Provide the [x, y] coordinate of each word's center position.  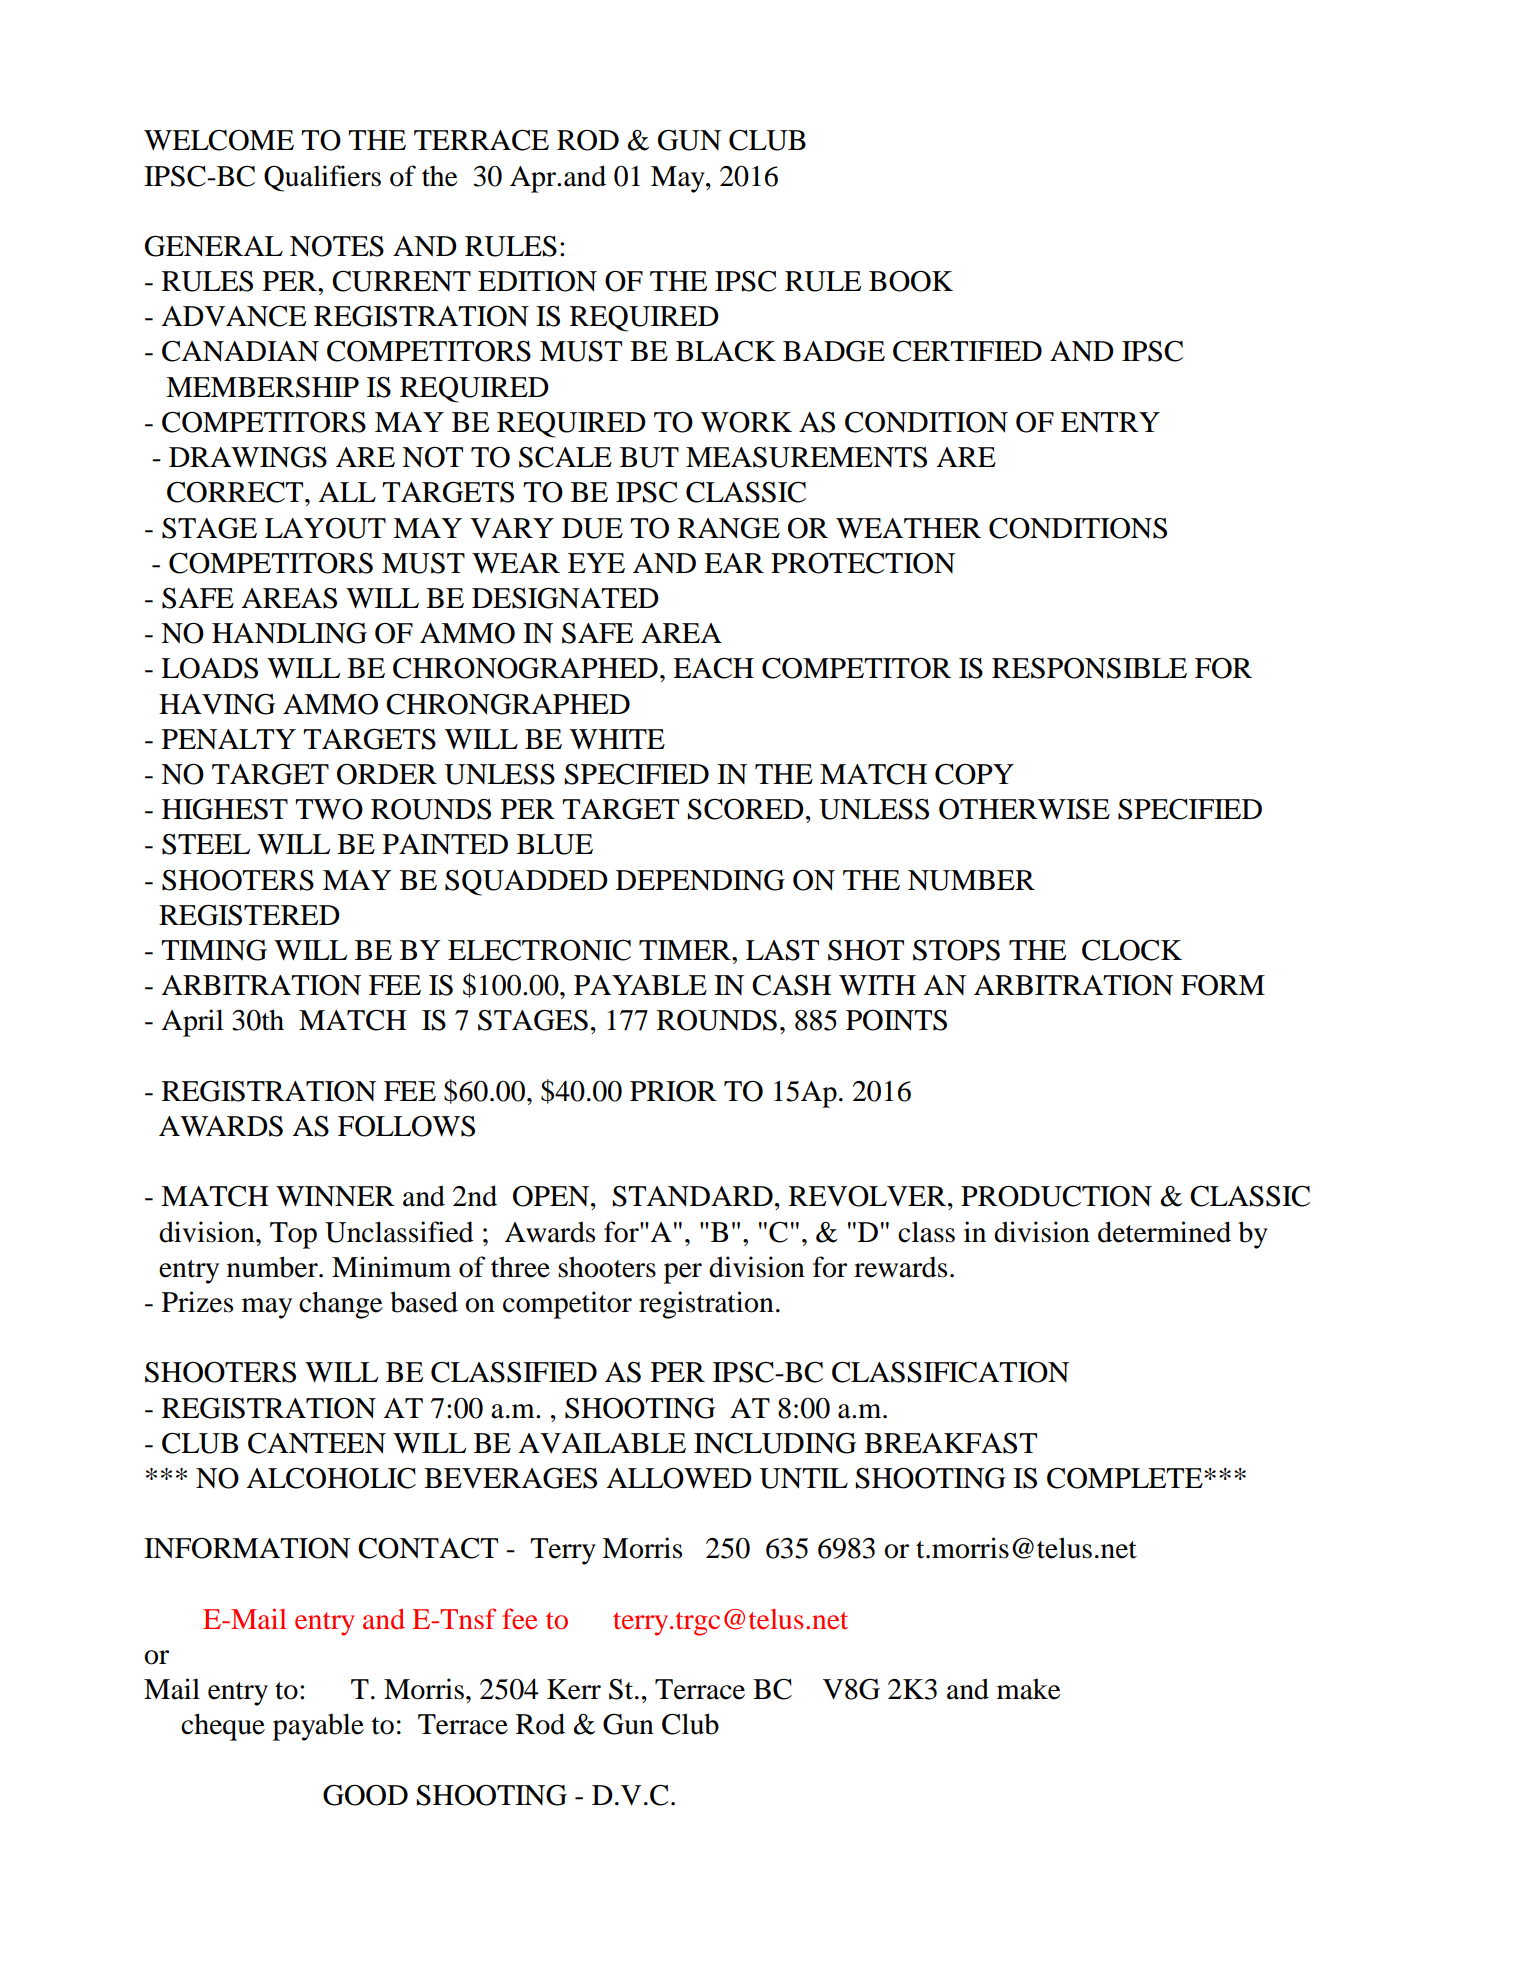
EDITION [537, 281]
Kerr [574, 1689]
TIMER [686, 950]
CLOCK [1132, 950]
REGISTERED [249, 915]
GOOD [365, 1795]
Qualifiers [322, 178]
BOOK [911, 281]
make [1029, 1689]
